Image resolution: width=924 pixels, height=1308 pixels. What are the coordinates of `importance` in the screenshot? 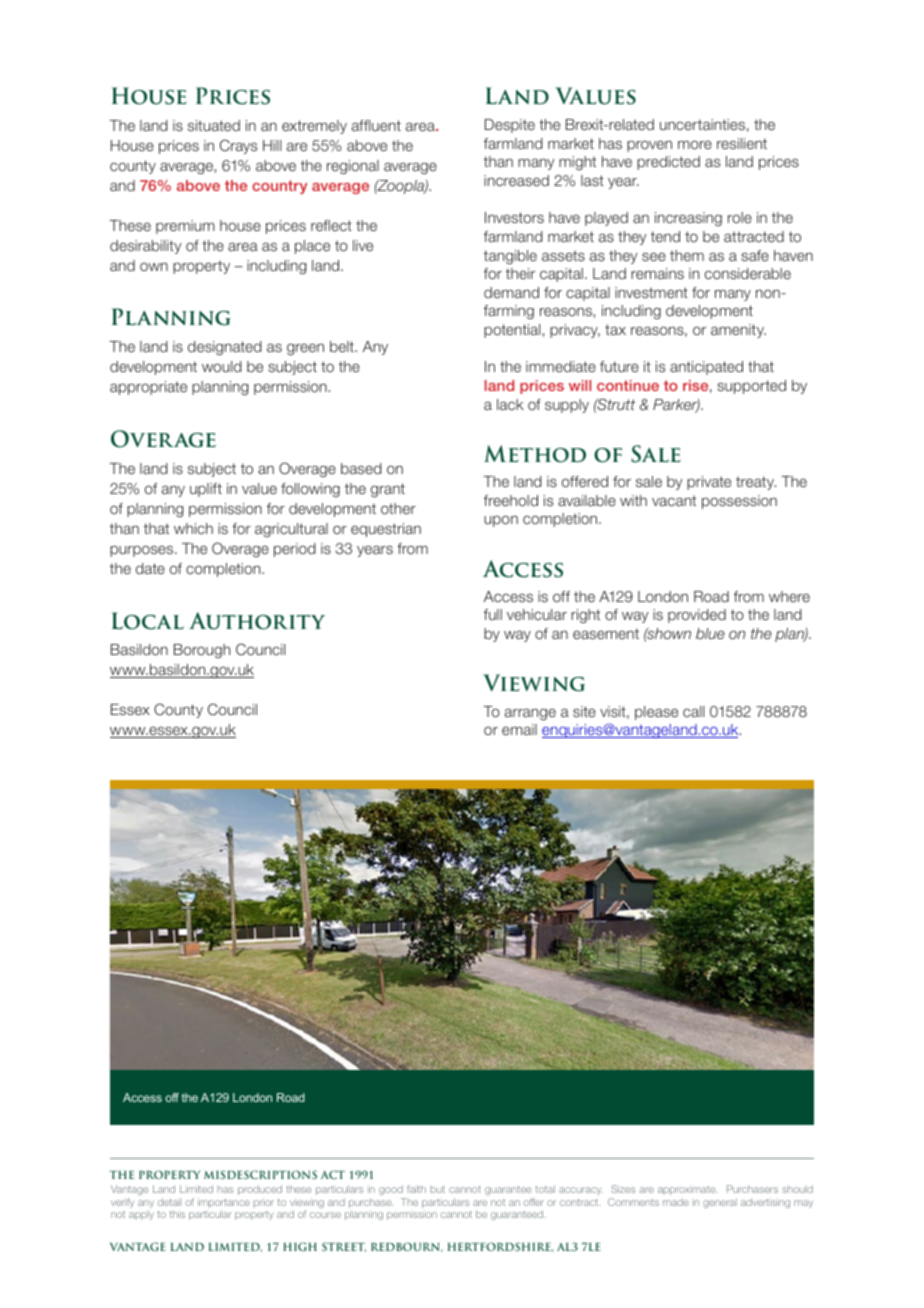 It's located at (224, 1204).
